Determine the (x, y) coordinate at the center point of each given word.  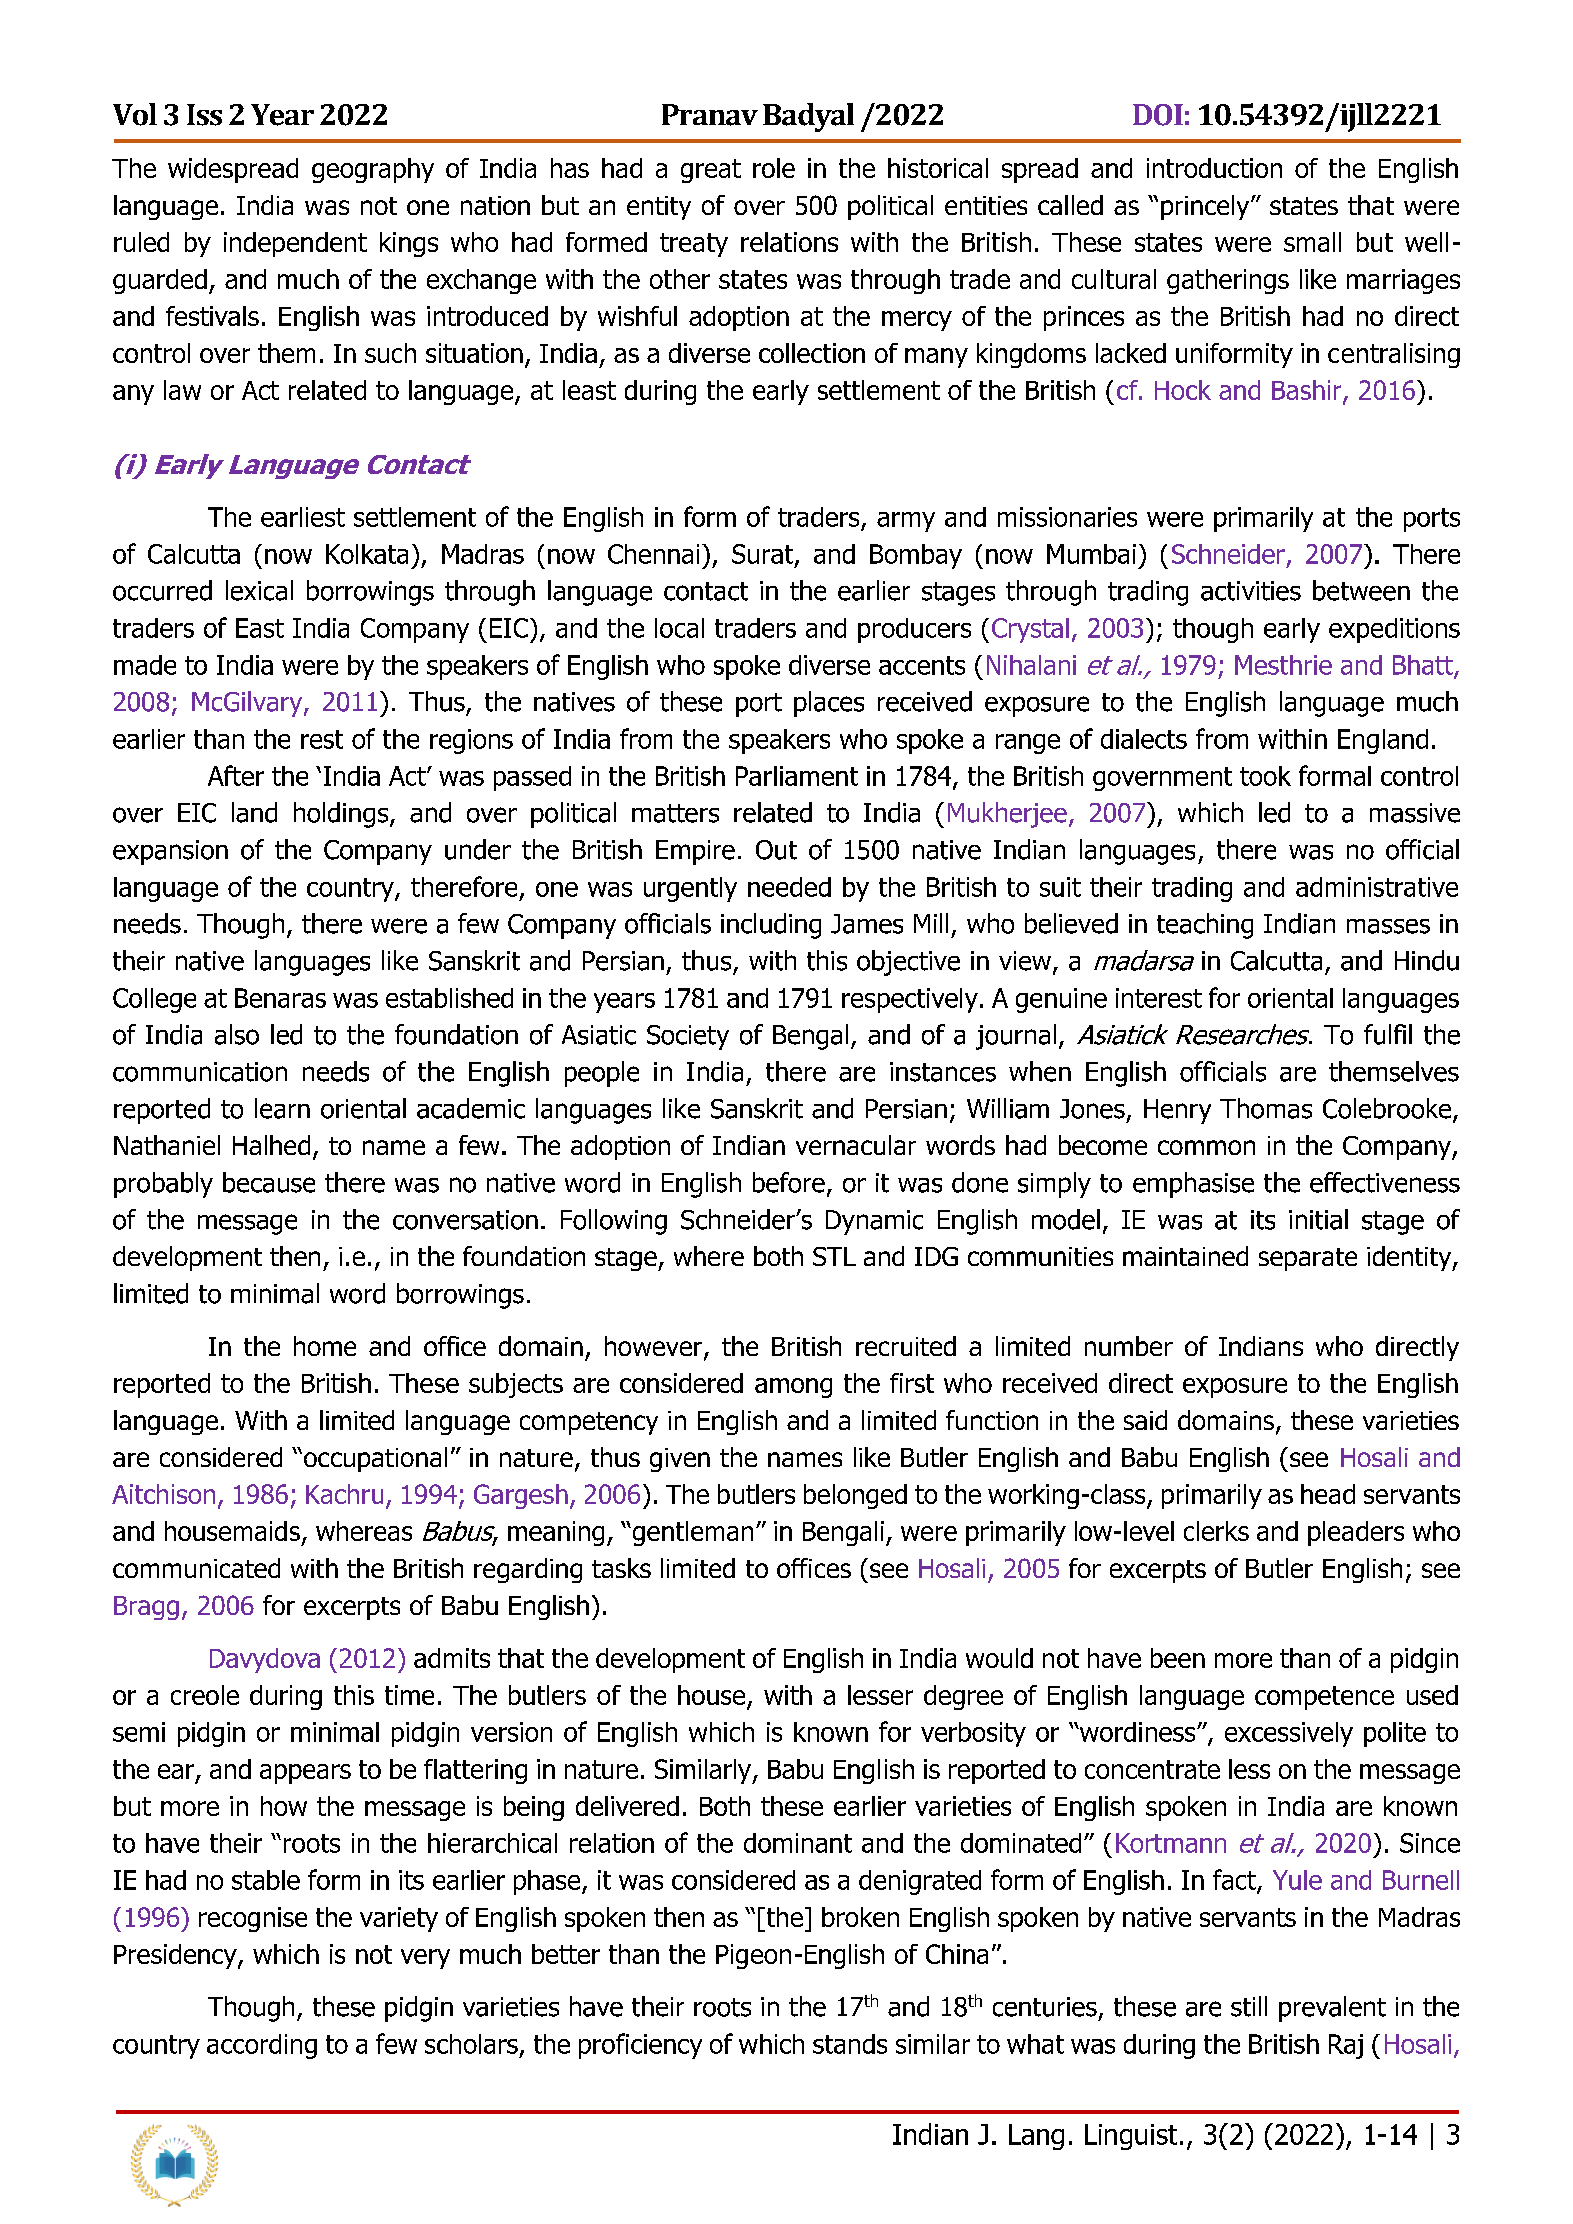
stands (850, 2044)
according (262, 2046)
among (793, 1388)
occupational (375, 1459)
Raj (1346, 2046)
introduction (1214, 168)
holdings (342, 815)
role (774, 168)
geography (373, 170)
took (1265, 776)
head (1328, 1494)
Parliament (797, 776)
